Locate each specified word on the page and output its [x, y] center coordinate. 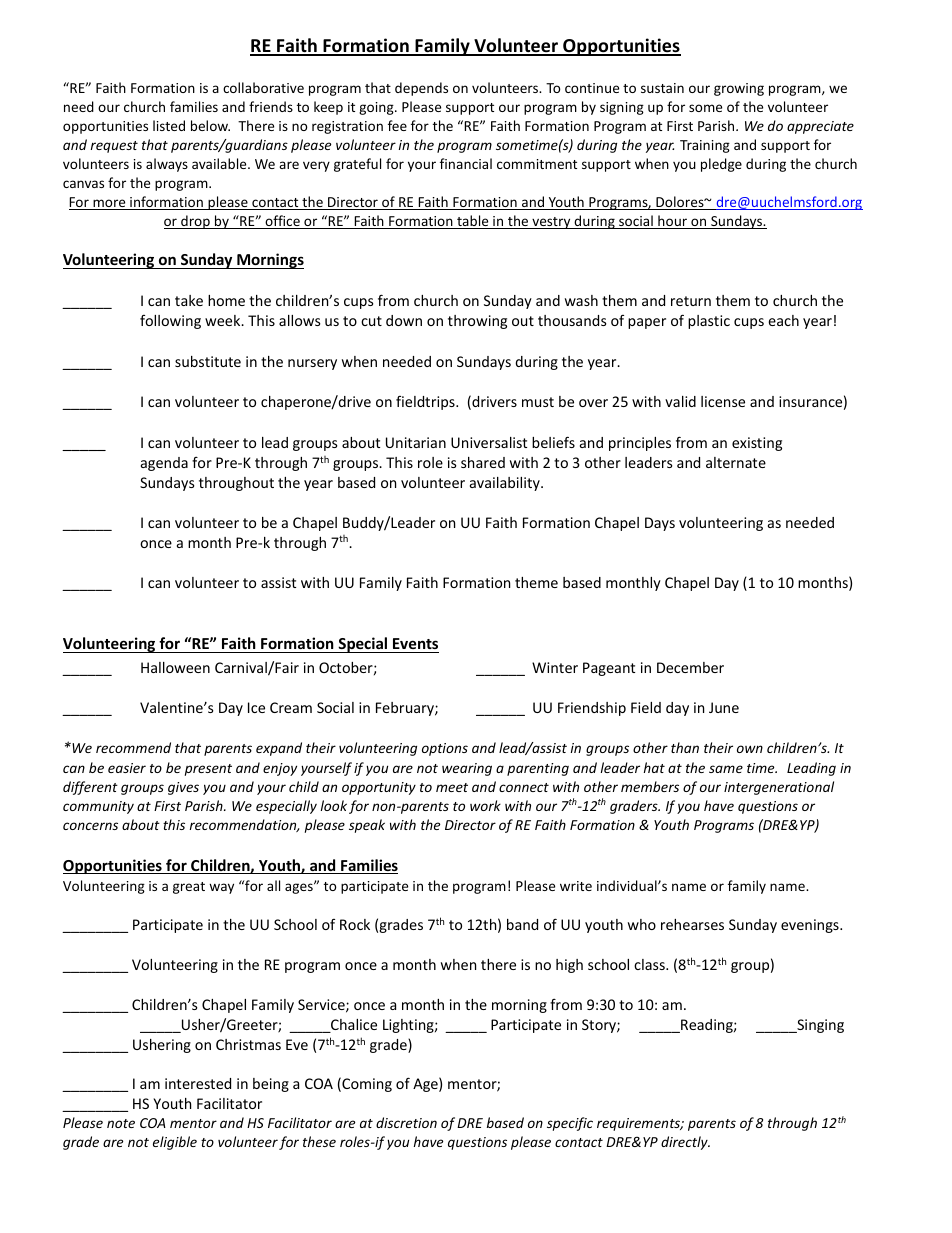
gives [183, 788]
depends [421, 89]
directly [685, 1143]
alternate [736, 462]
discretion [406, 1122]
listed [169, 125]
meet [452, 787]
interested [198, 1083]
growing [739, 89]
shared [483, 462]
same [726, 769]
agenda [164, 464]
